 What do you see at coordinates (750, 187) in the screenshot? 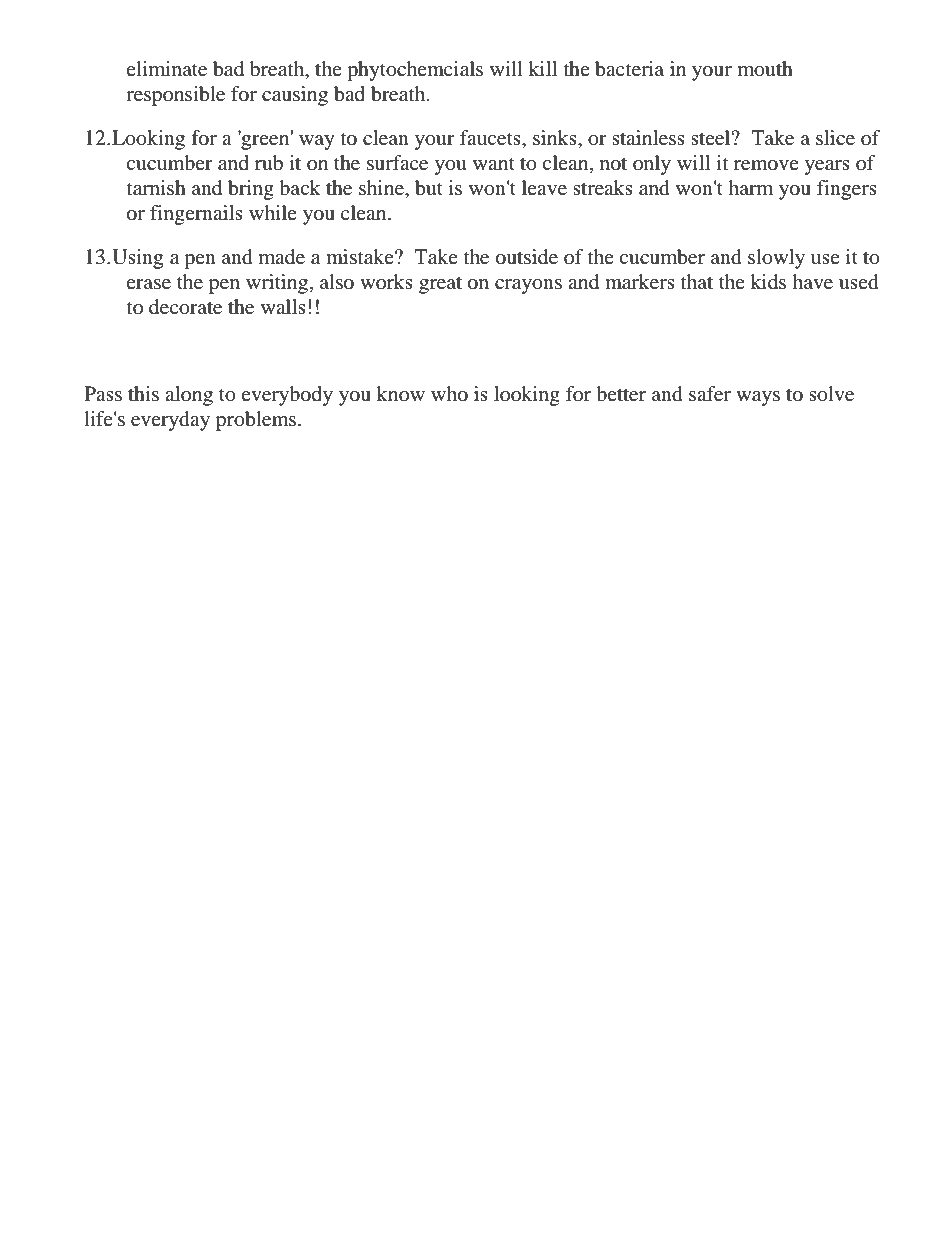
I see `harm` at bounding box center [750, 187].
